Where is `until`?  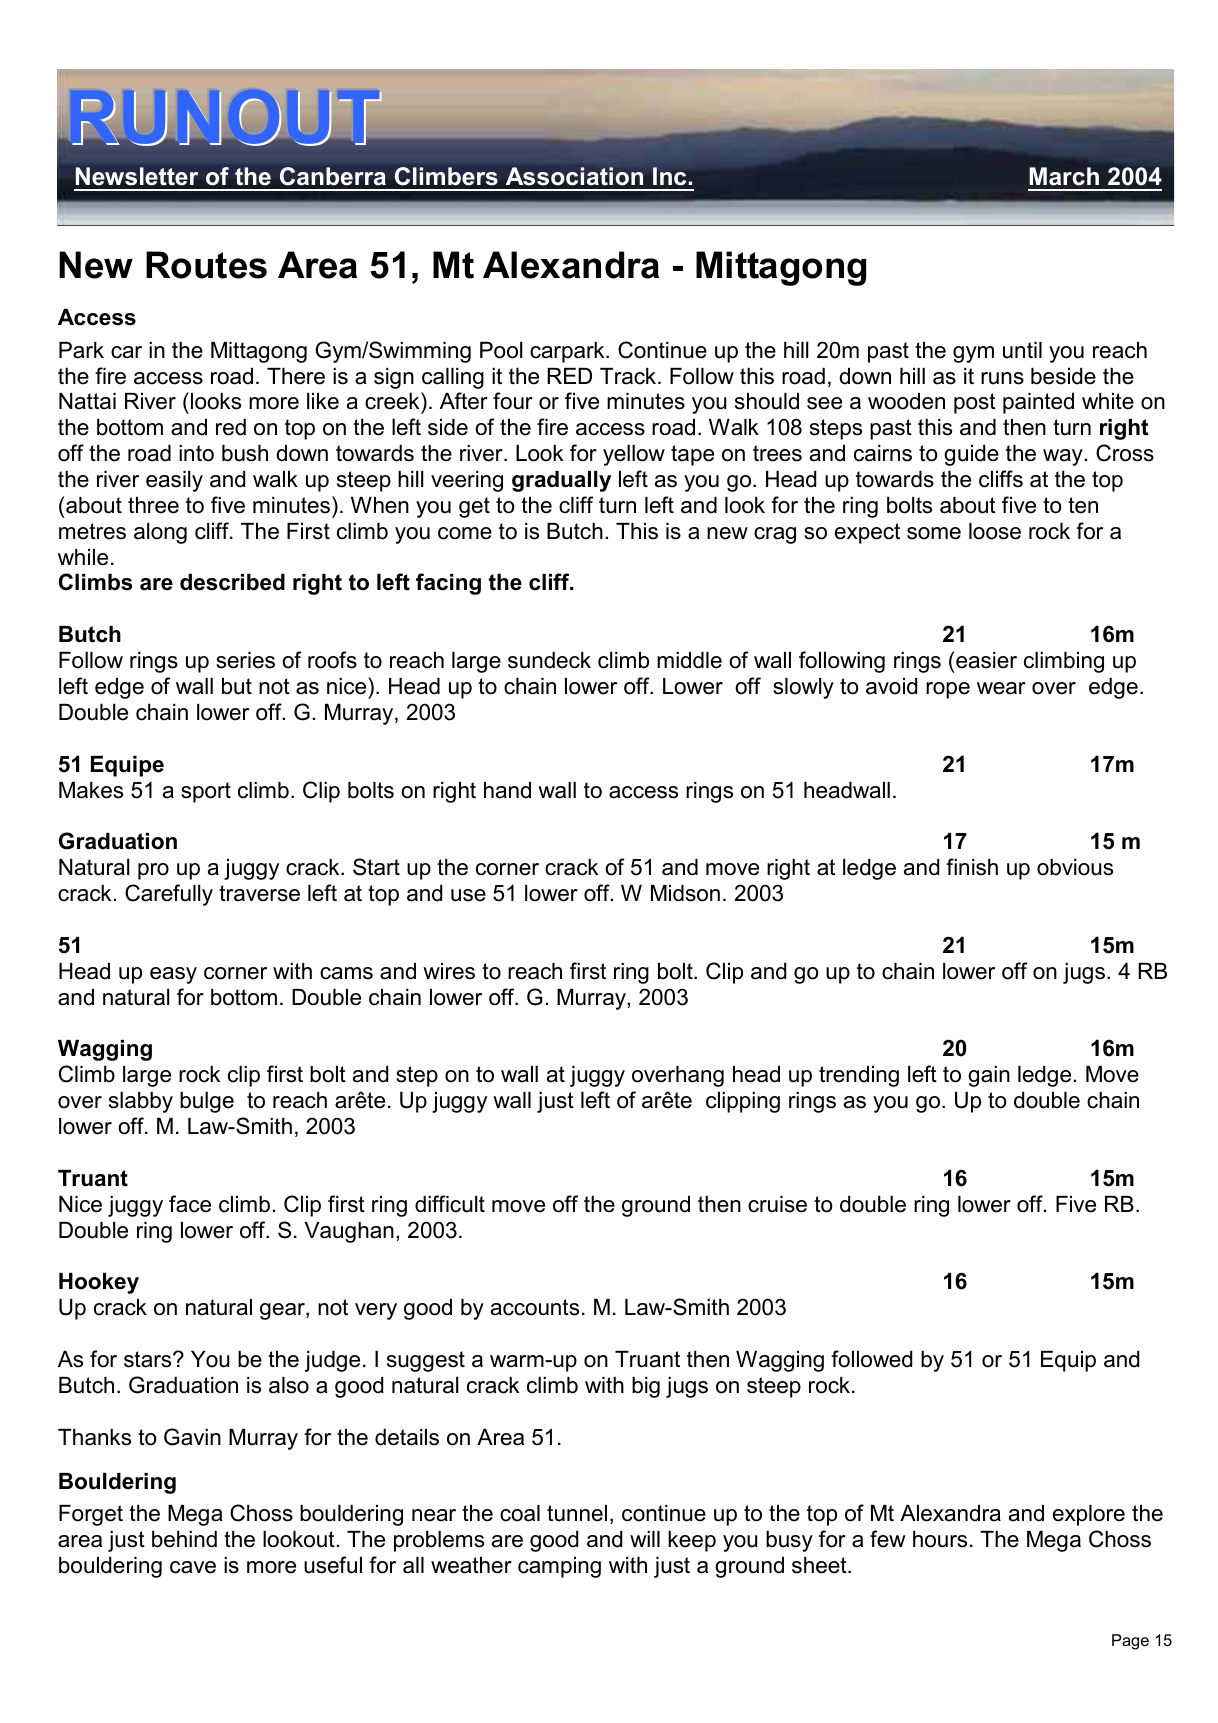 until is located at coordinates (1022, 350).
